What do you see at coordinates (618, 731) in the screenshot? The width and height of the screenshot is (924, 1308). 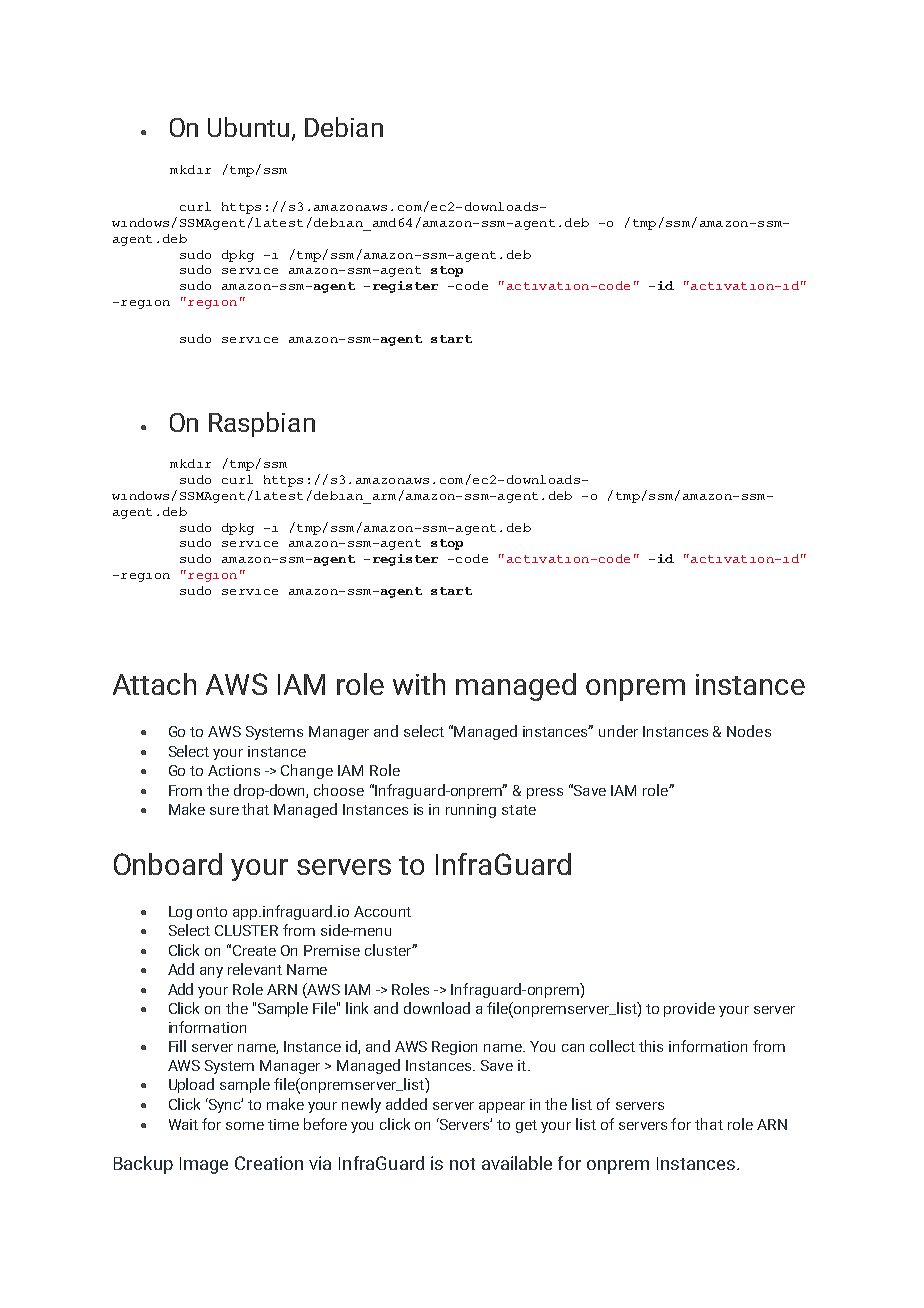 I see `under` at bounding box center [618, 731].
